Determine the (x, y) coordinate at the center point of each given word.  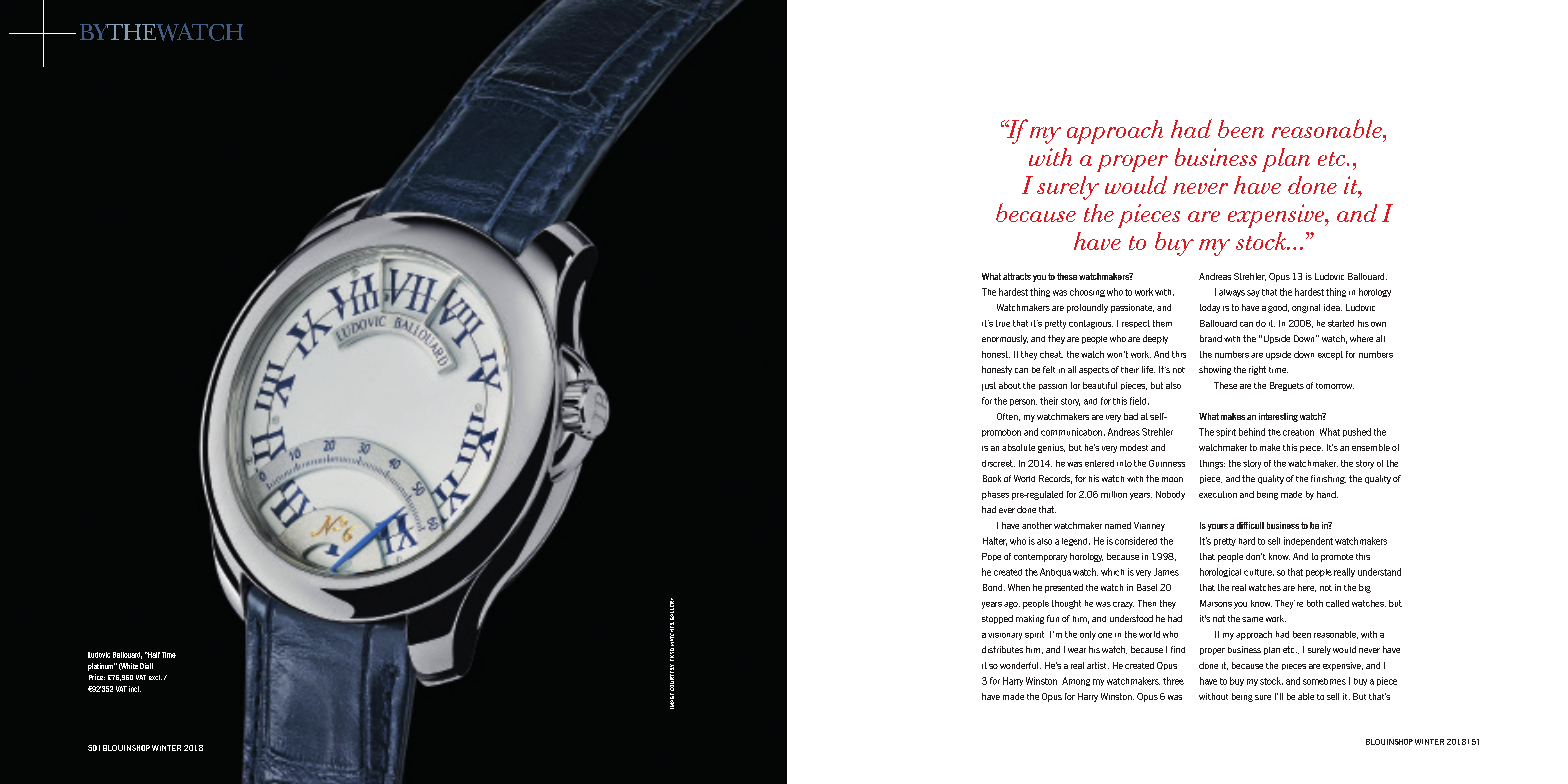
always (1232, 293)
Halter (995, 541)
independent (1308, 541)
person (1023, 402)
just (989, 386)
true (1003, 323)
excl (155, 677)
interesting (1278, 417)
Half (153, 655)
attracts (1017, 276)
